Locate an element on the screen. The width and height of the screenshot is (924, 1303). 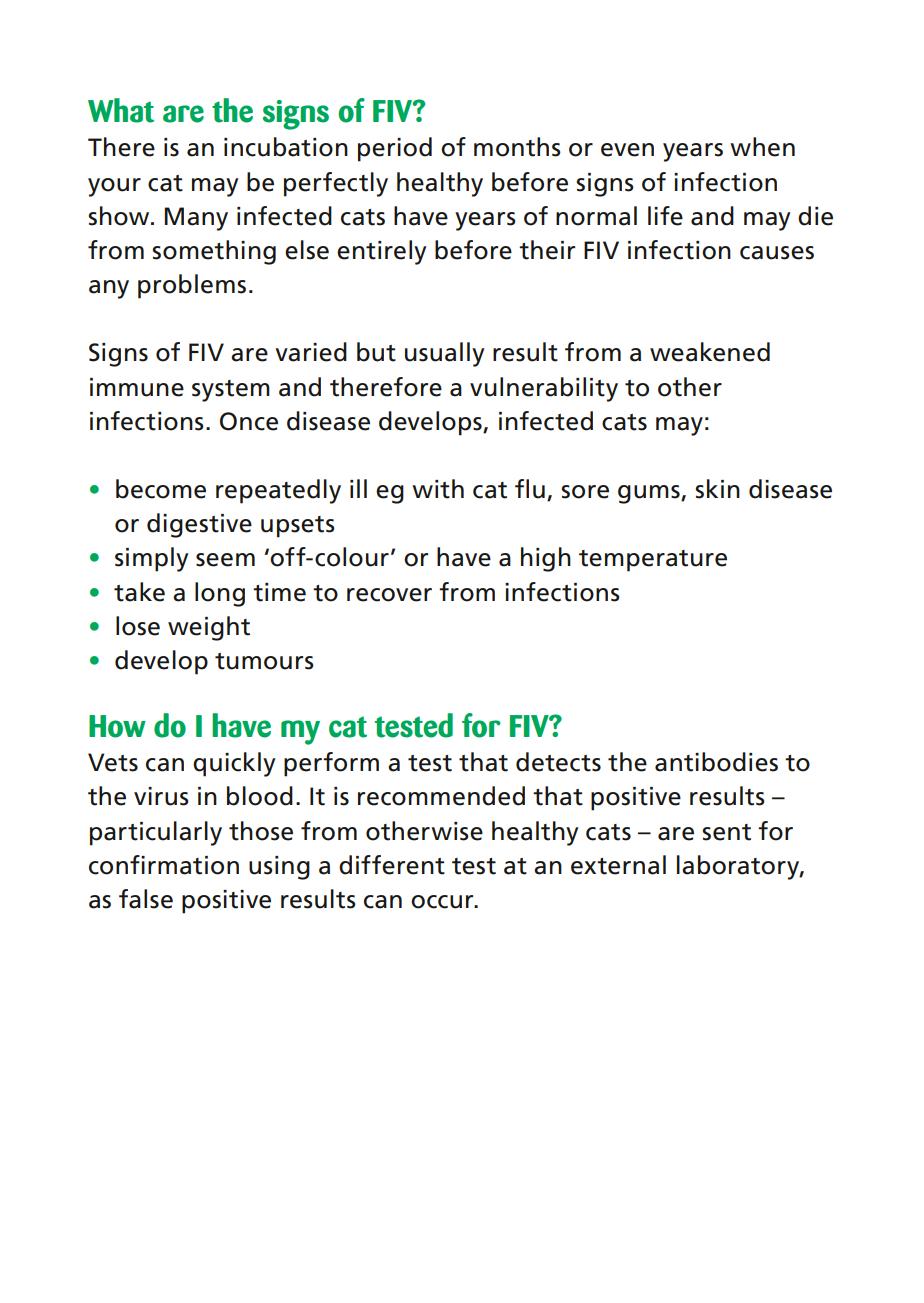
different is located at coordinates (392, 865).
